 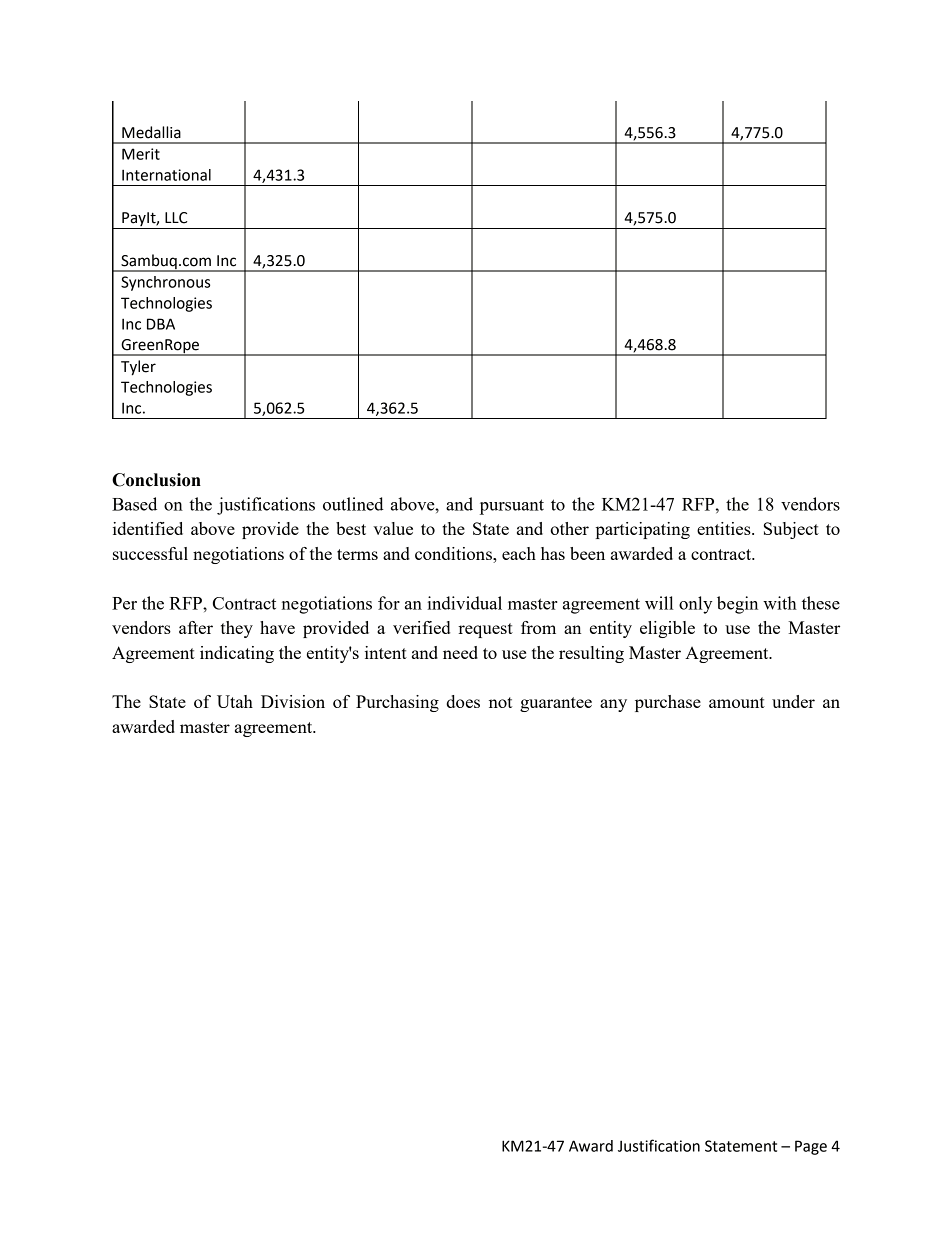 I want to click on Conclusion, so click(x=156, y=480).
